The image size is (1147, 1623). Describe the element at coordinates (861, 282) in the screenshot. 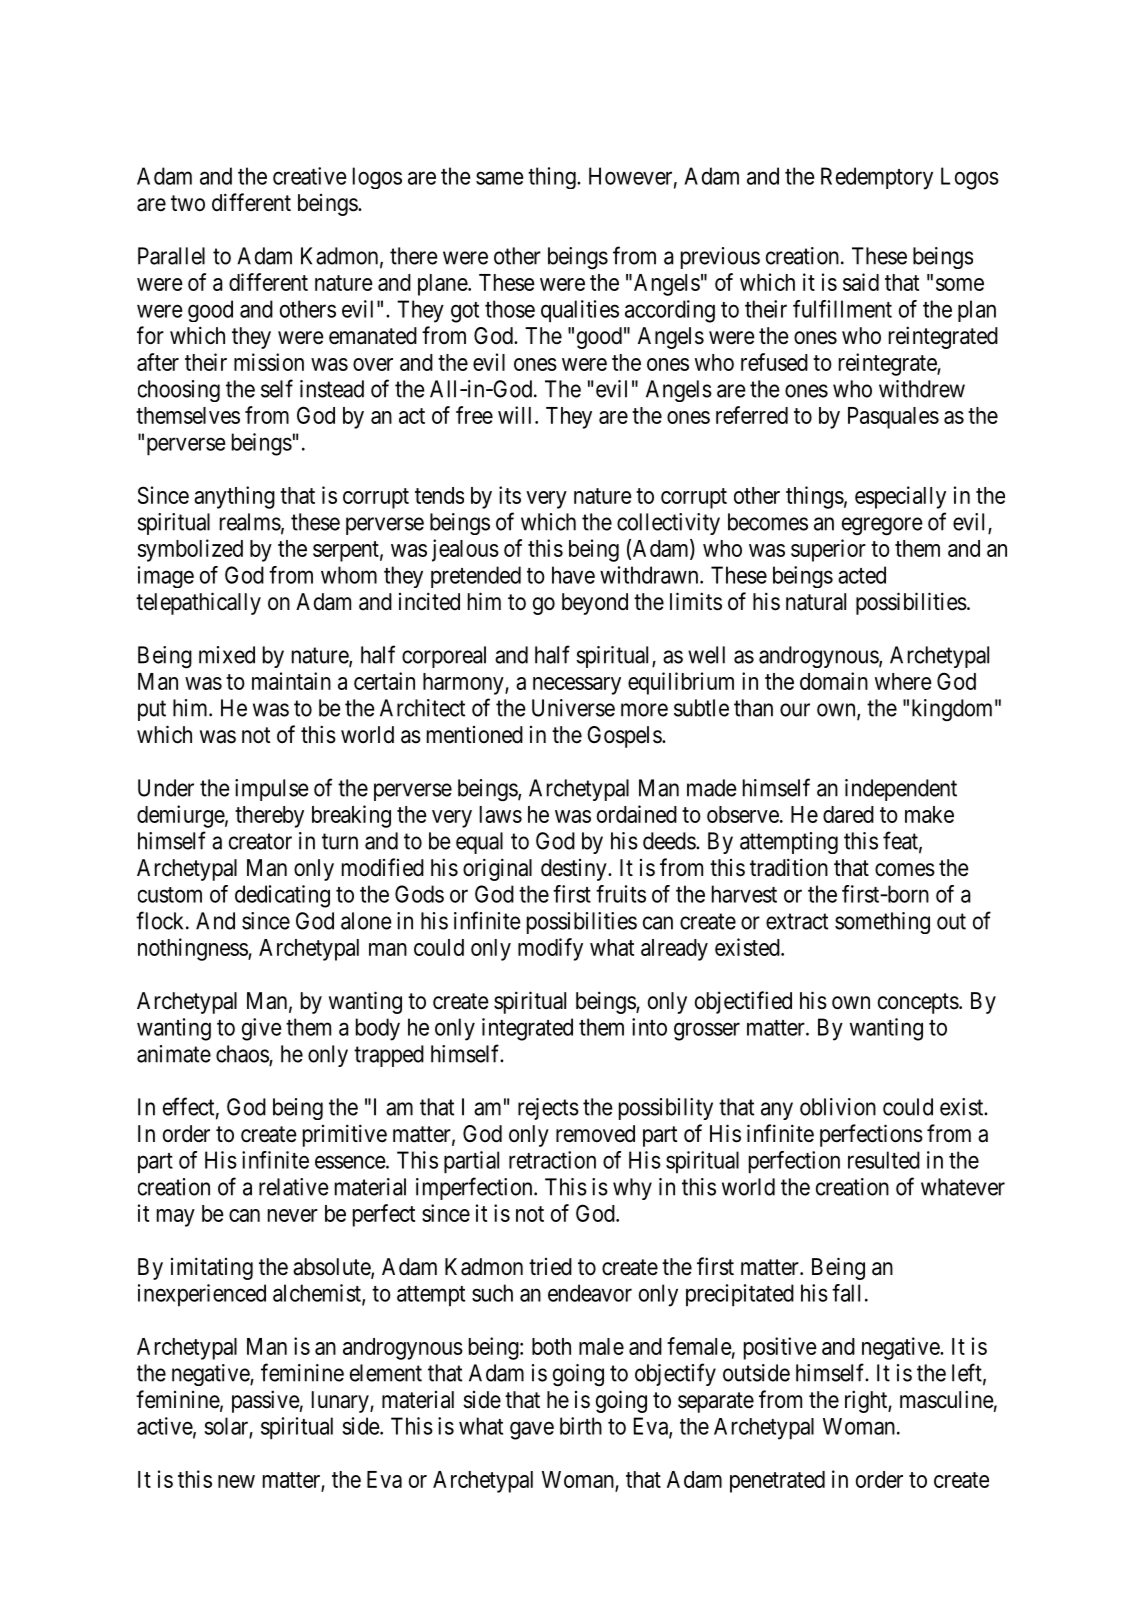

I see `said` at that location.
